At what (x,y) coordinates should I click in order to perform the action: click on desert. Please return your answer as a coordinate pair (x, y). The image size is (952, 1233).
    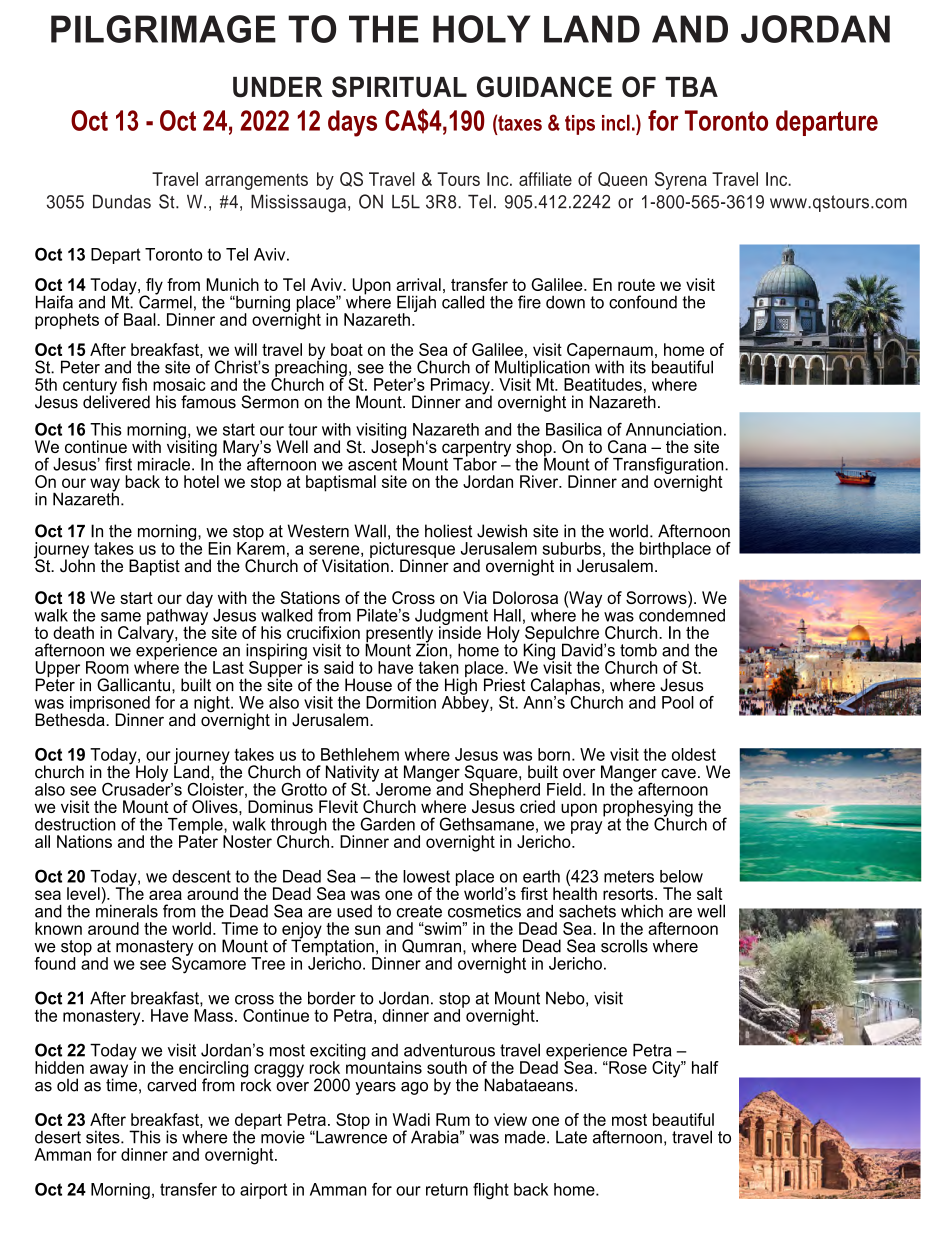
    Looking at the image, I should click on (58, 1137).
